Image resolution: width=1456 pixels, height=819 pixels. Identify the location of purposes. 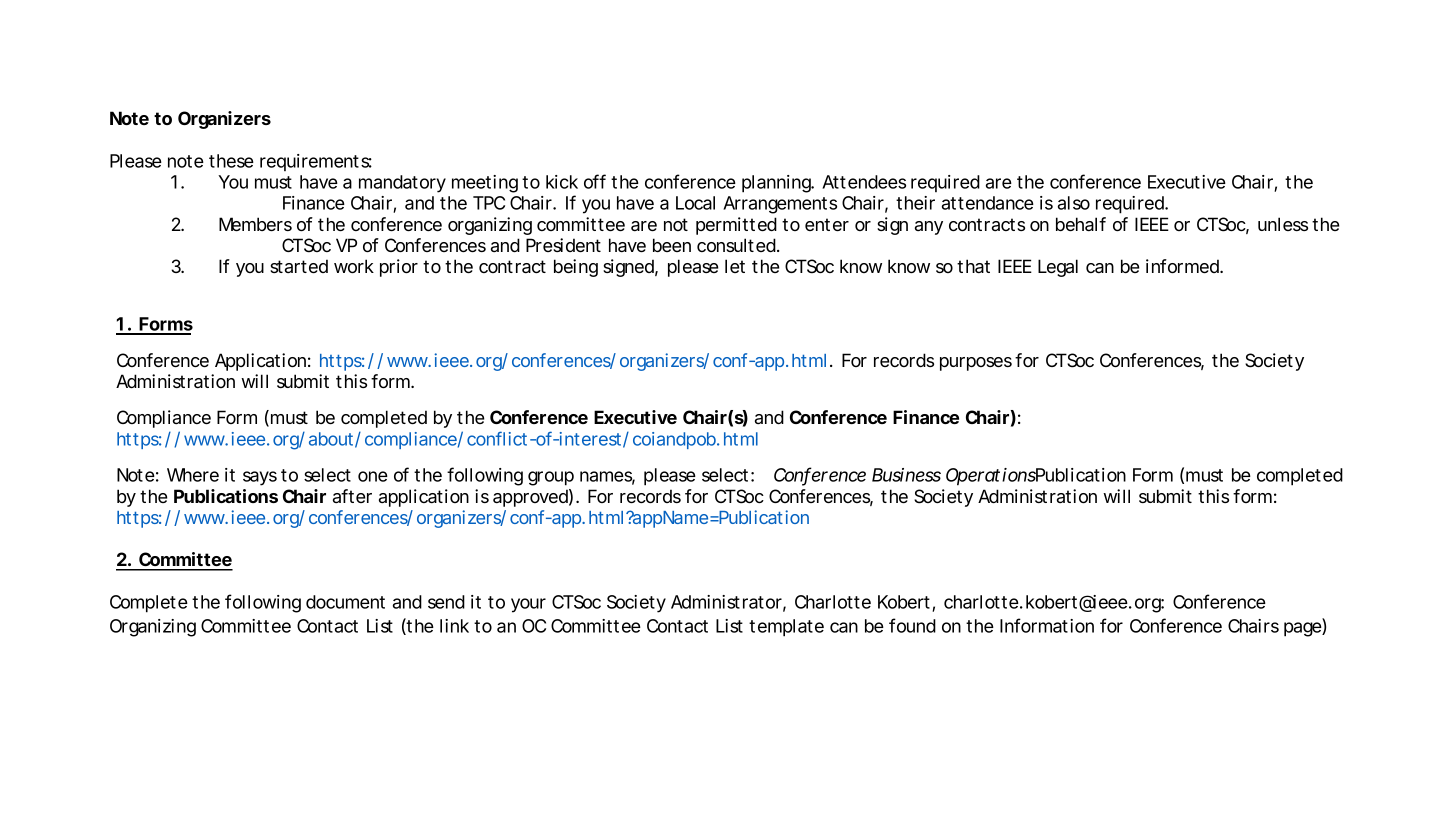
(976, 364).
